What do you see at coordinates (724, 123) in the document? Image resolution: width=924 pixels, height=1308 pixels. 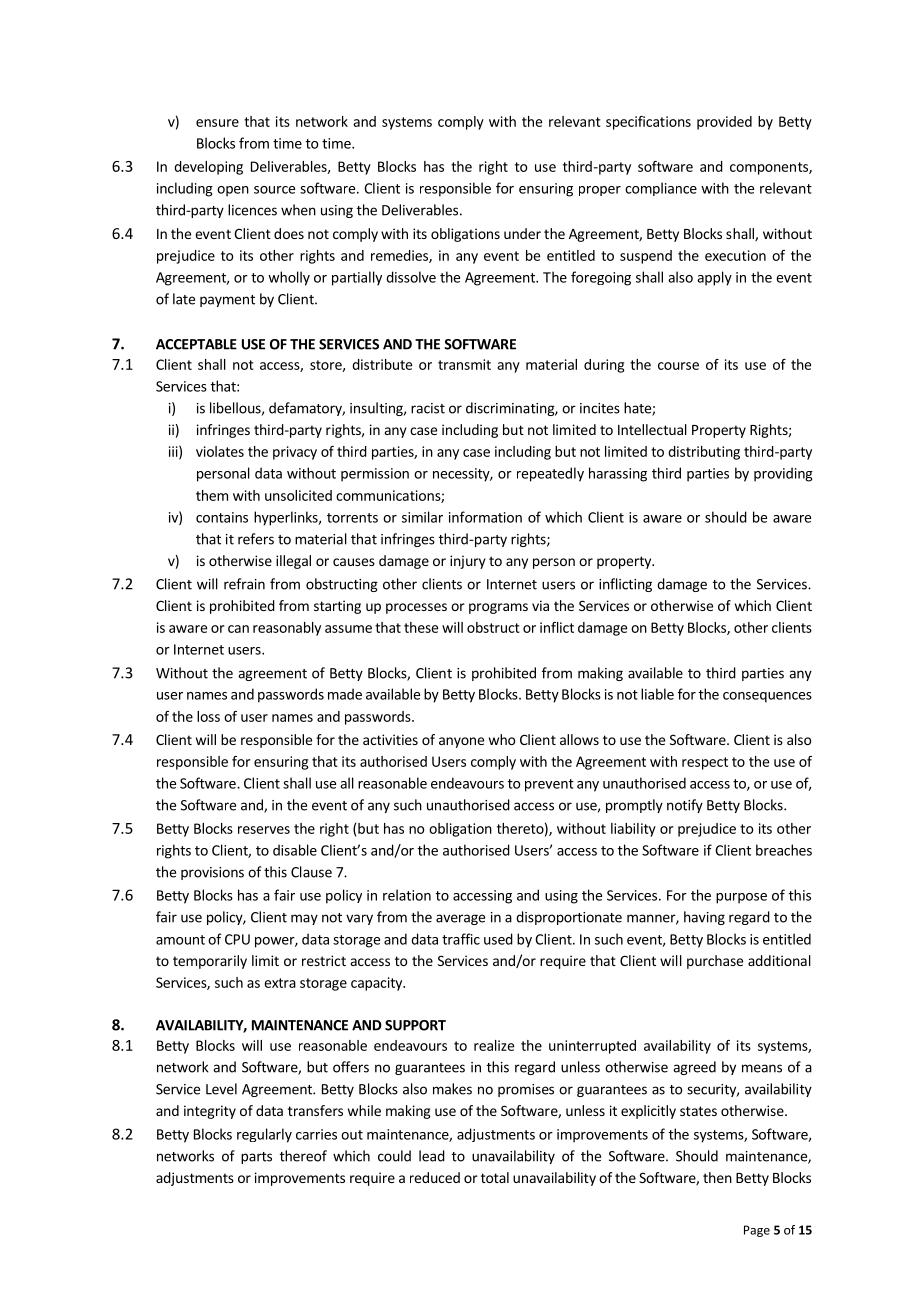 I see `provided` at bounding box center [724, 123].
